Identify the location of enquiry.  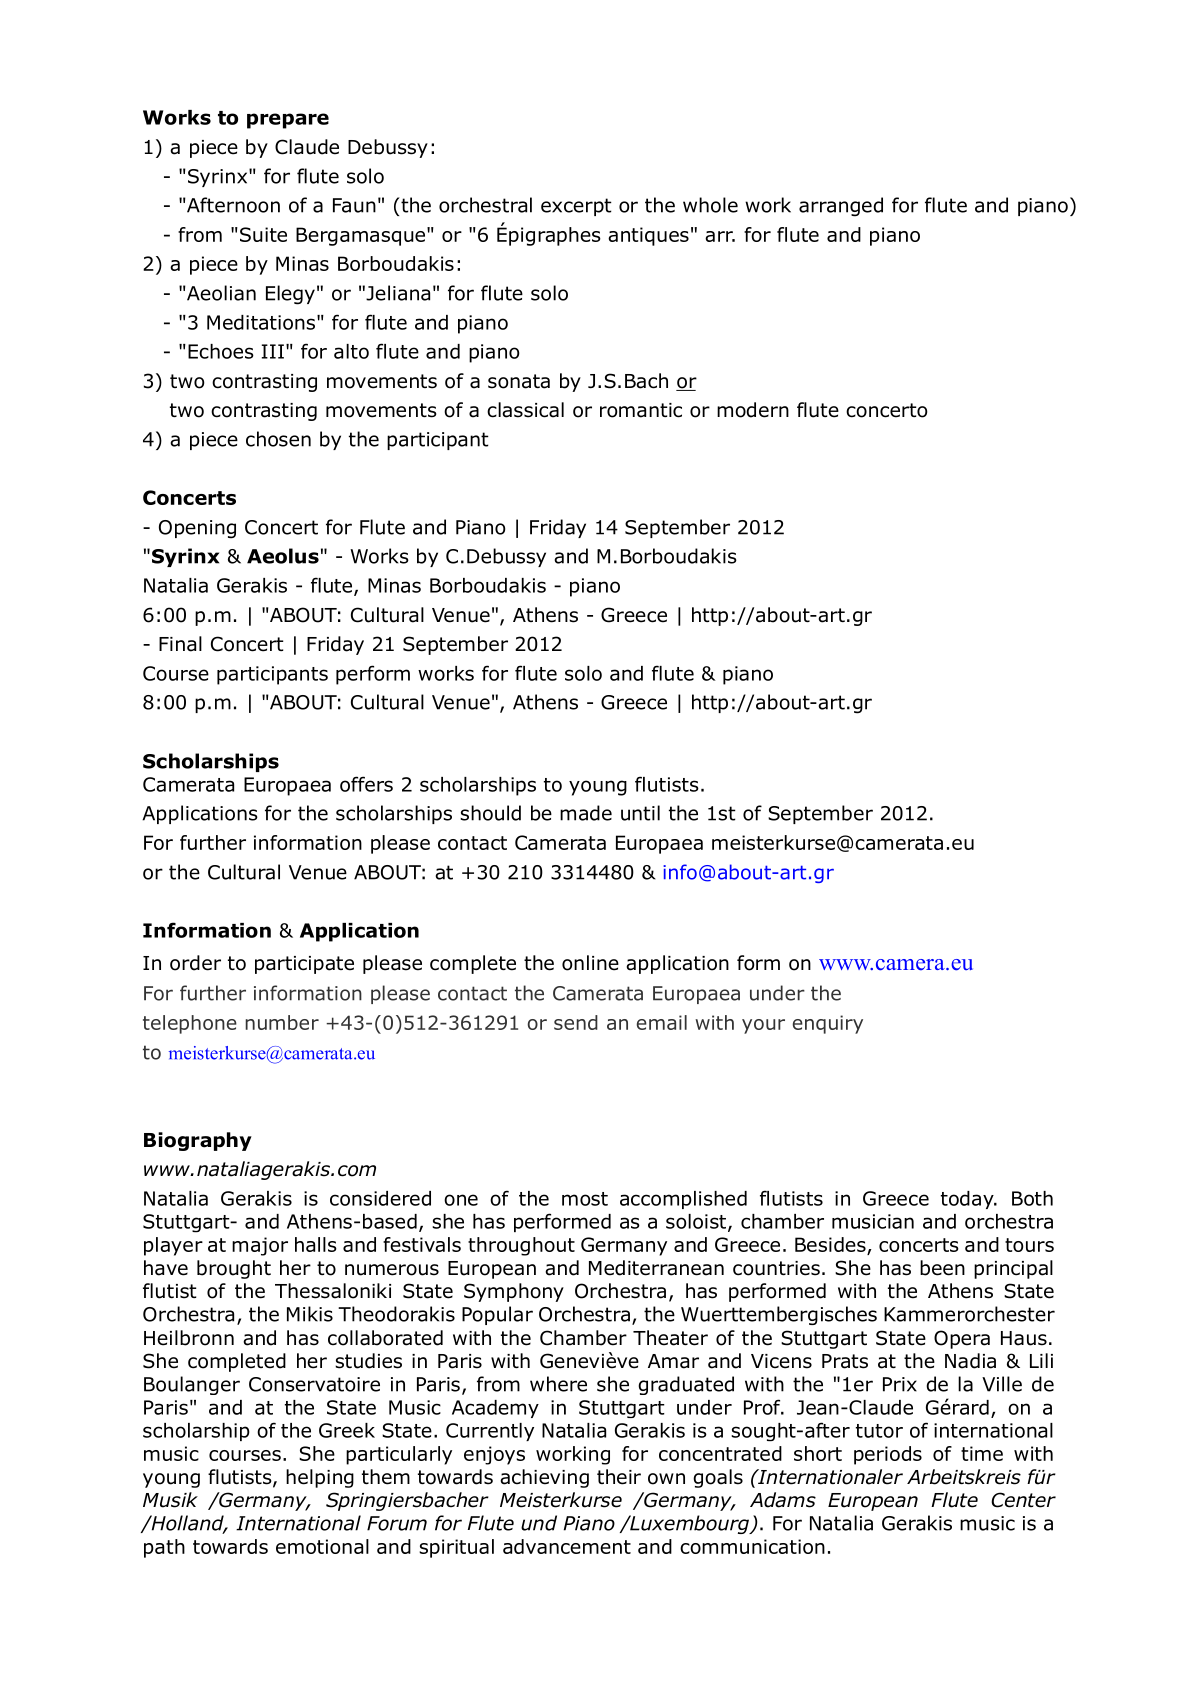
(828, 1024).
